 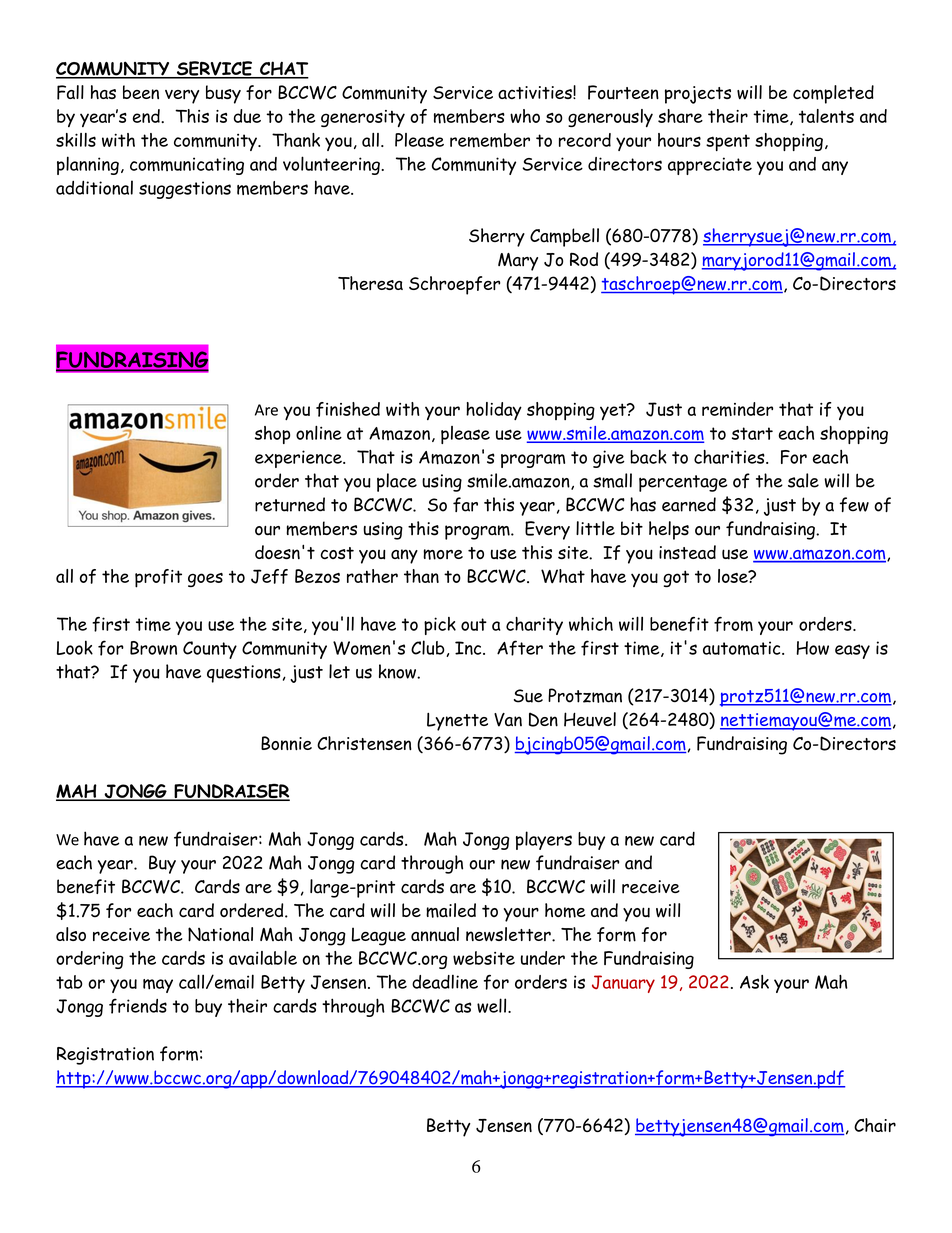 What do you see at coordinates (141, 92) in the document?
I see `been` at bounding box center [141, 92].
